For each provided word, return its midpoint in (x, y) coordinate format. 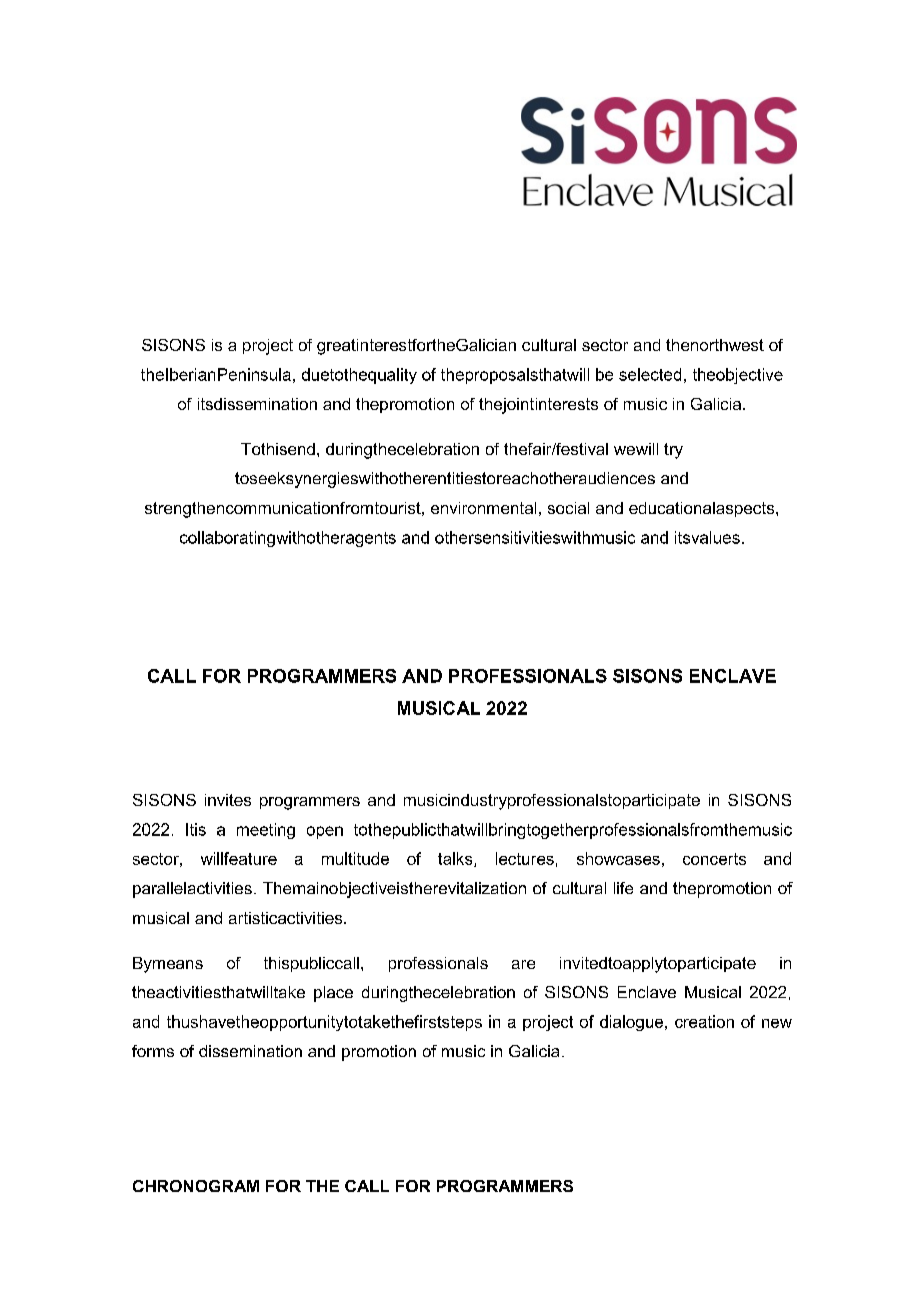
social (568, 508)
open (325, 832)
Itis (196, 829)
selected (650, 374)
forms (153, 1051)
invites (228, 800)
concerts (714, 859)
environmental (483, 508)
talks (456, 859)
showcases (618, 858)
